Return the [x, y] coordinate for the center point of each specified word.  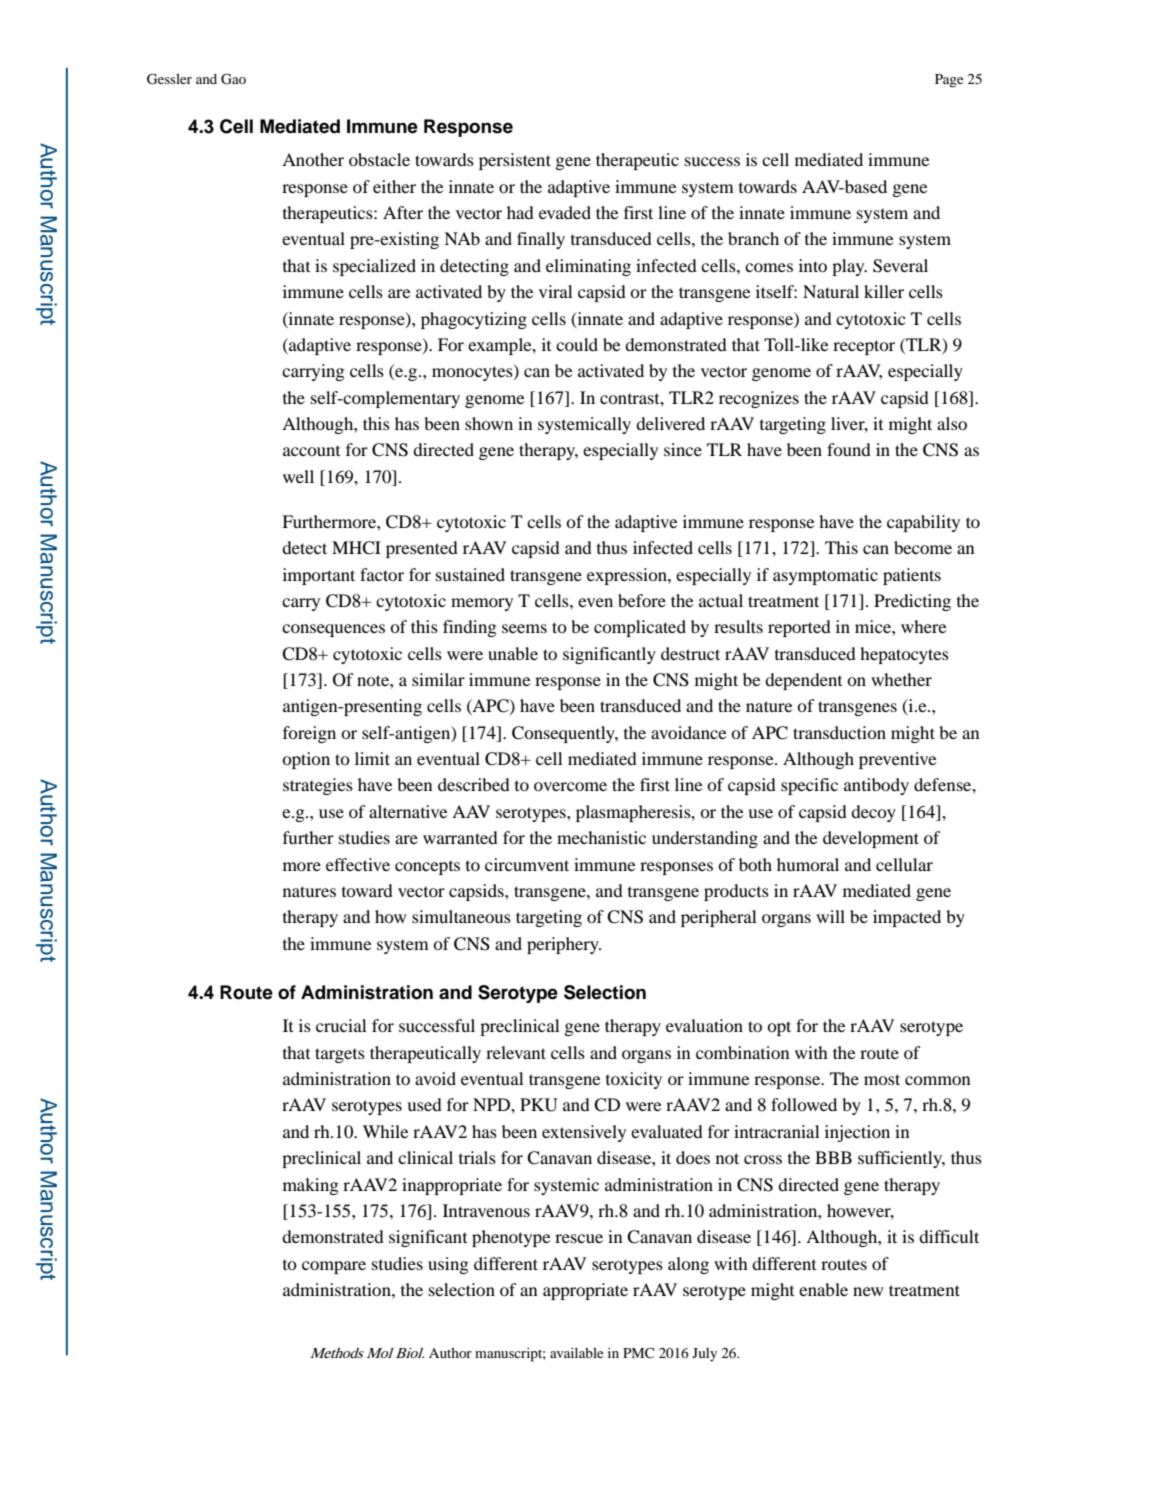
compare [334, 1267]
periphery [564, 945]
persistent [515, 161]
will [830, 916]
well [298, 476]
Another [313, 159]
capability [923, 523]
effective [358, 864]
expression [628, 576]
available [576, 1353]
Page [949, 81]
